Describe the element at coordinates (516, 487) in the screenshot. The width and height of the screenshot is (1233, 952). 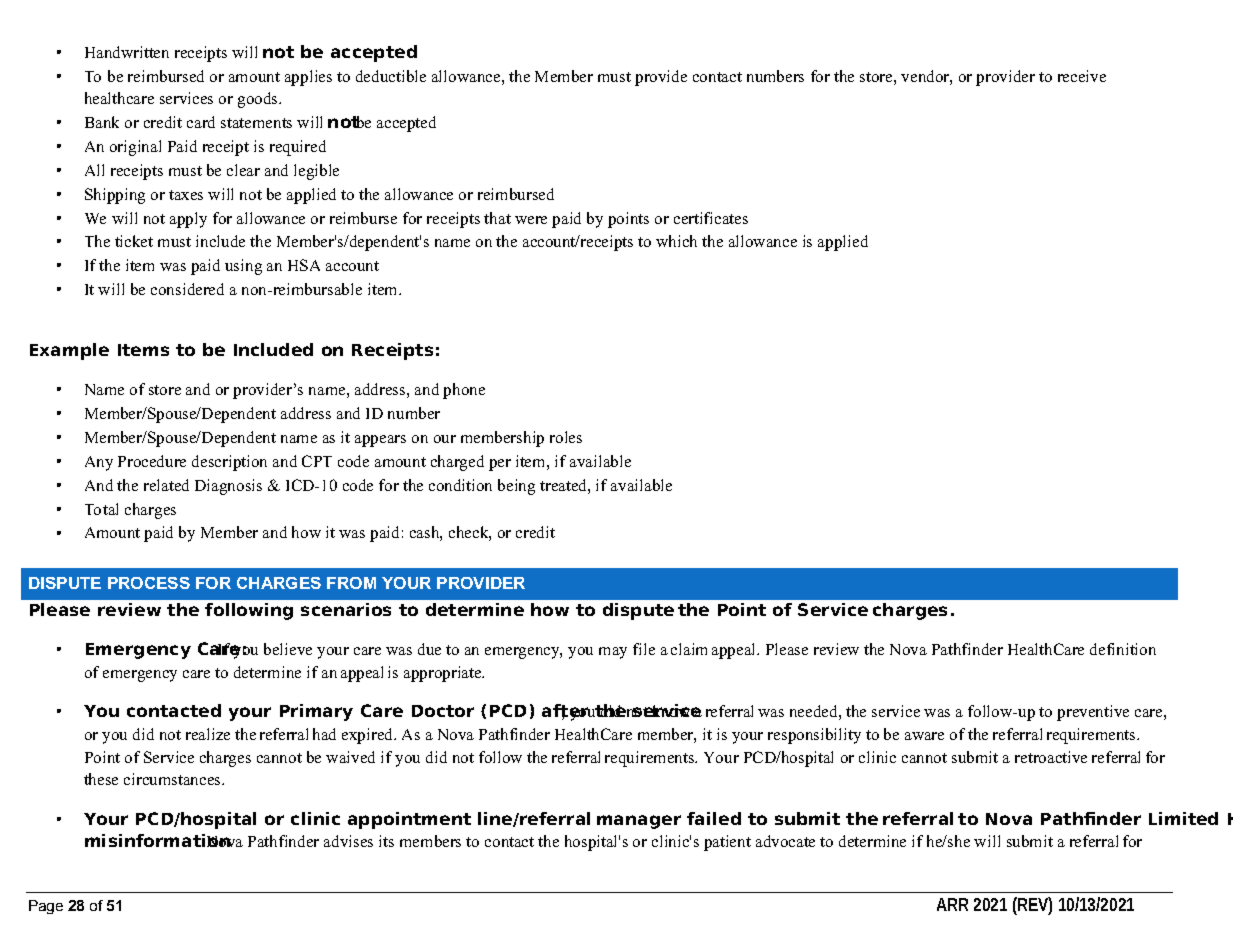
I see `being` at that location.
